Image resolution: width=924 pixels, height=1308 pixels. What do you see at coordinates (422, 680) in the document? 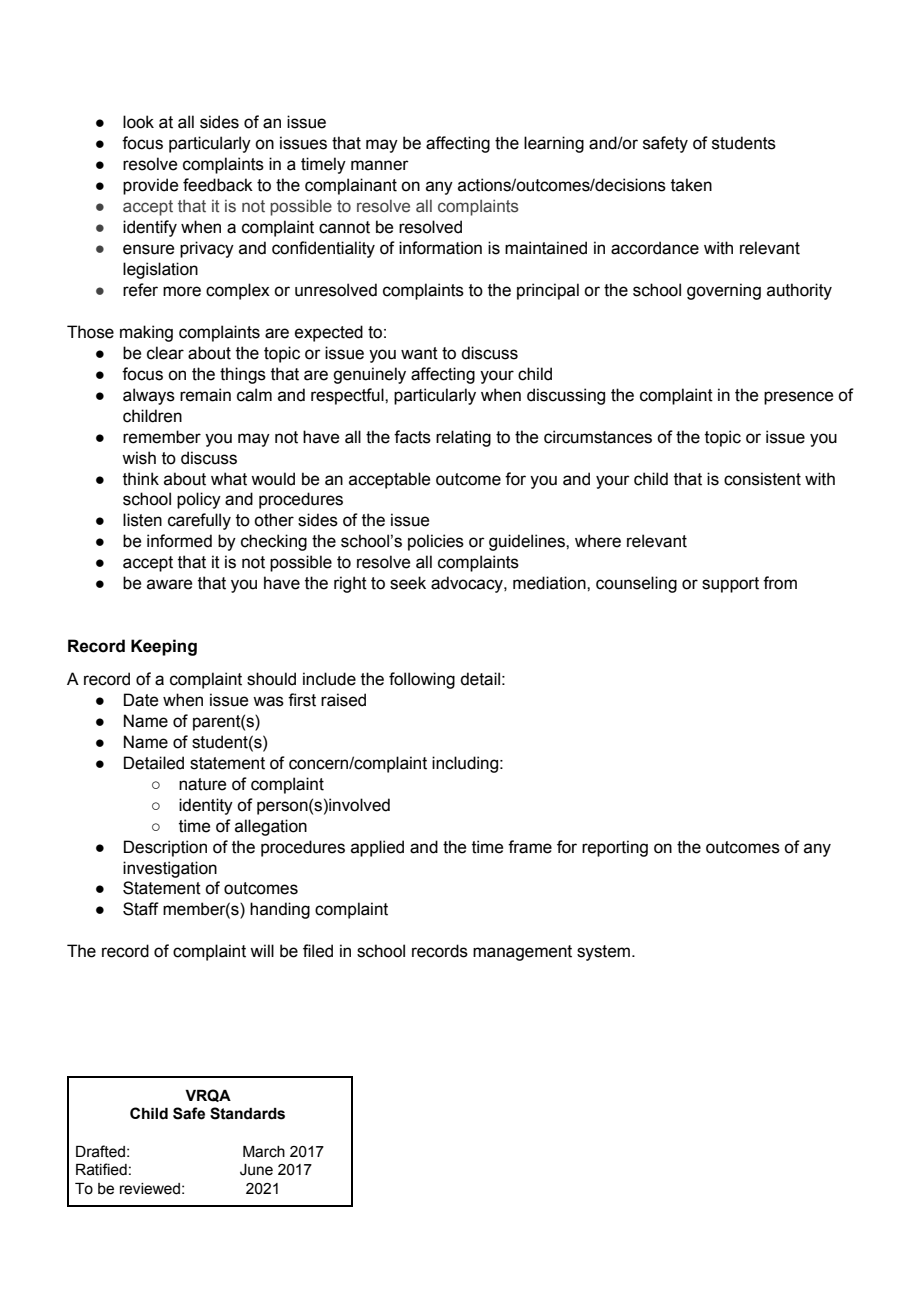
I see `following` at bounding box center [422, 680].
